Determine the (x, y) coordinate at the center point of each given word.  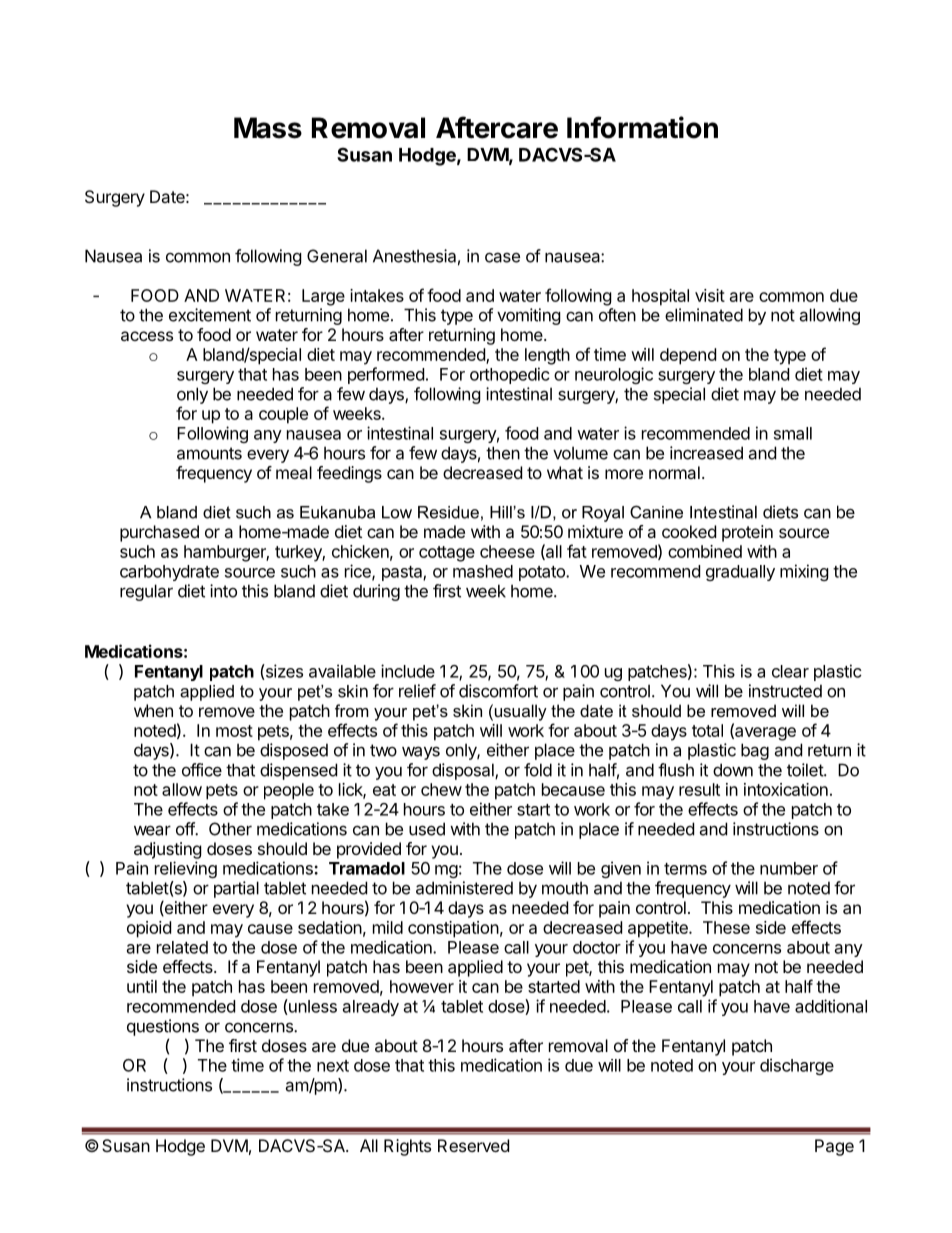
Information (642, 127)
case (502, 257)
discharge (797, 1066)
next (333, 1066)
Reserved (473, 1145)
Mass (268, 128)
